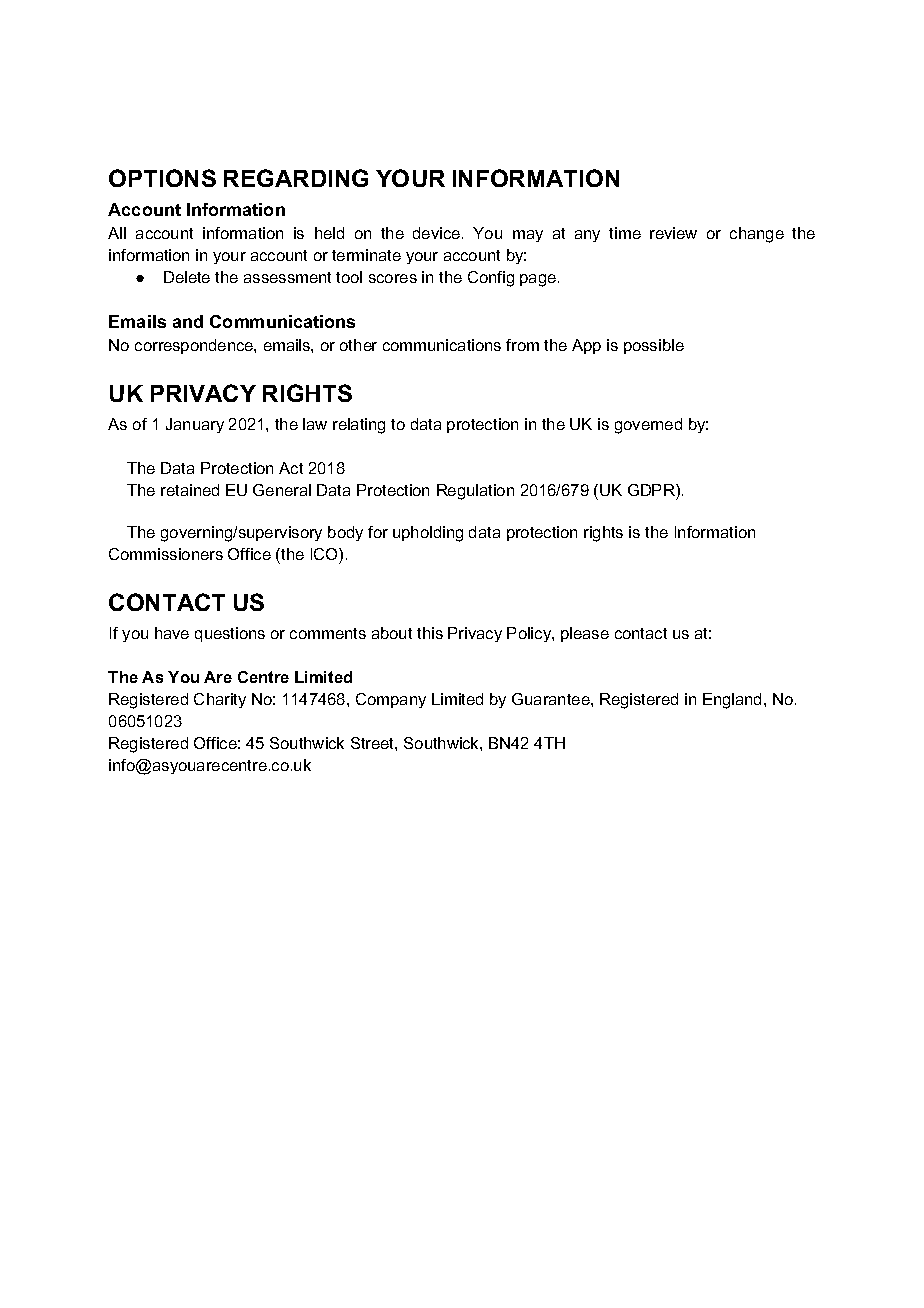 Image resolution: width=924 pixels, height=1308 pixels. What do you see at coordinates (673, 233) in the image?
I see `review` at bounding box center [673, 233].
